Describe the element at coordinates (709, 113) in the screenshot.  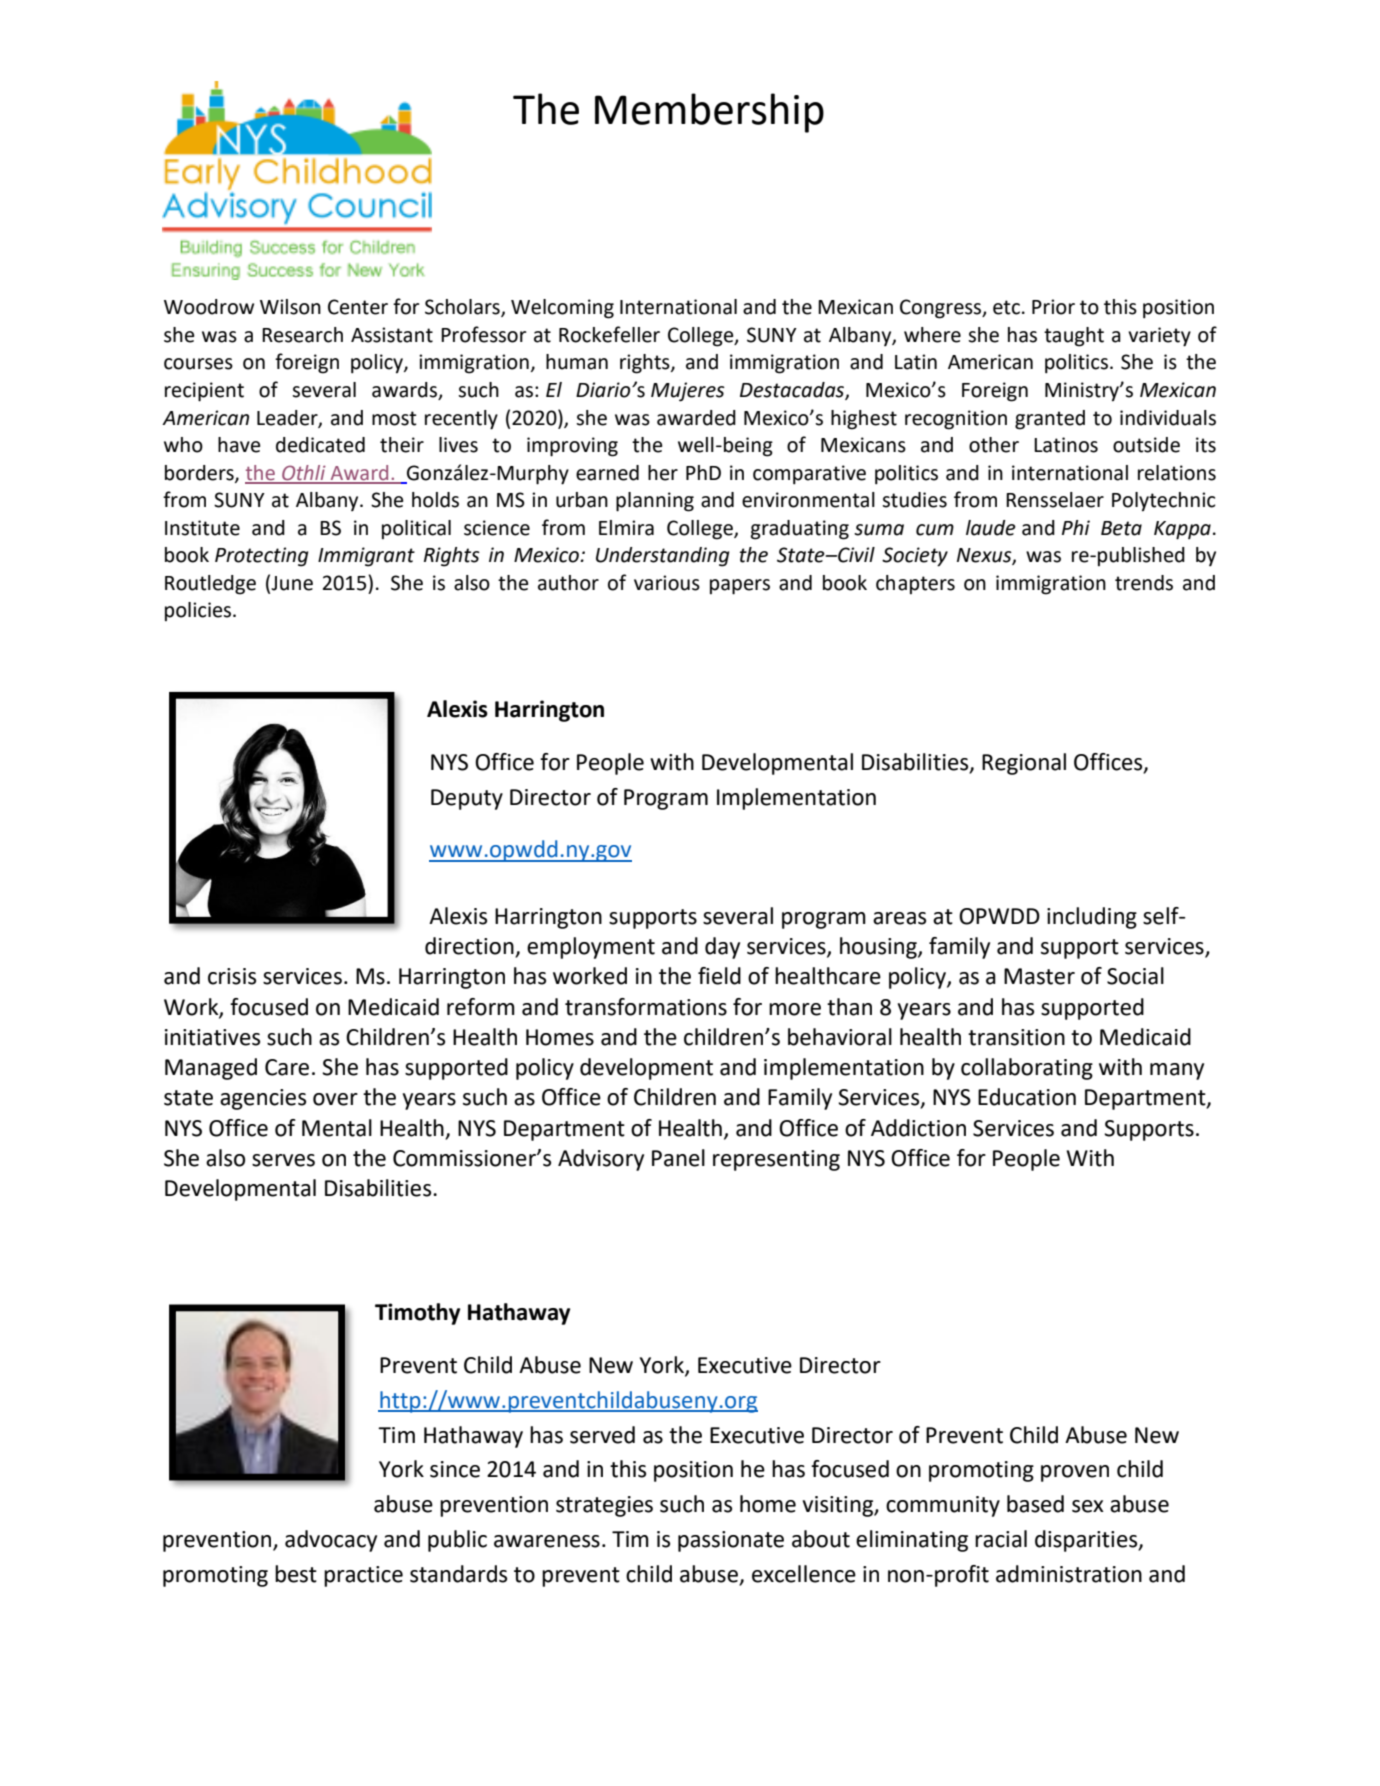
I see `Membership` at that location.
